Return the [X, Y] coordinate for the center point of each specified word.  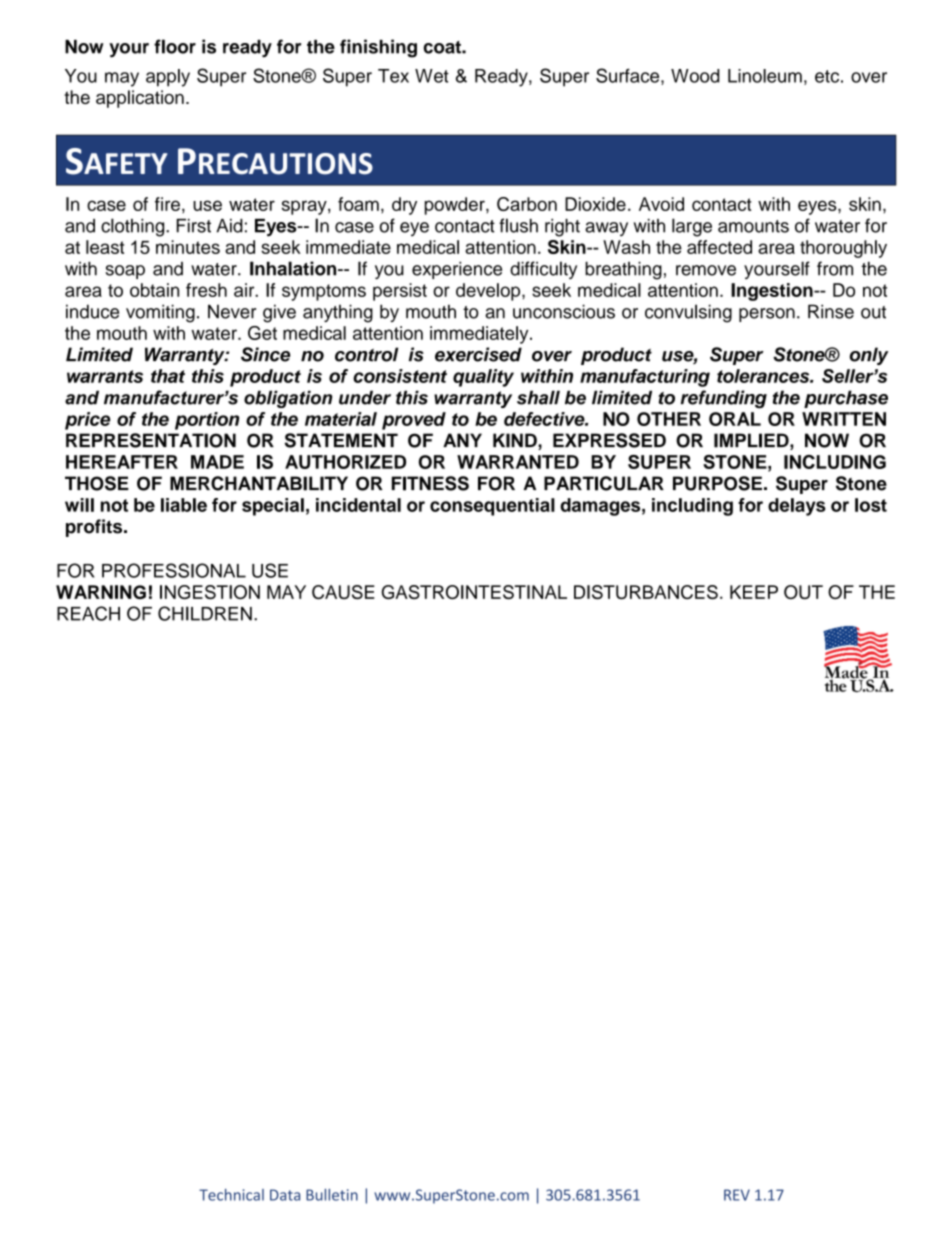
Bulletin [332, 1195]
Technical [231, 1195]
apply [168, 78]
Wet [432, 76]
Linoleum [765, 76]
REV [737, 1195]
